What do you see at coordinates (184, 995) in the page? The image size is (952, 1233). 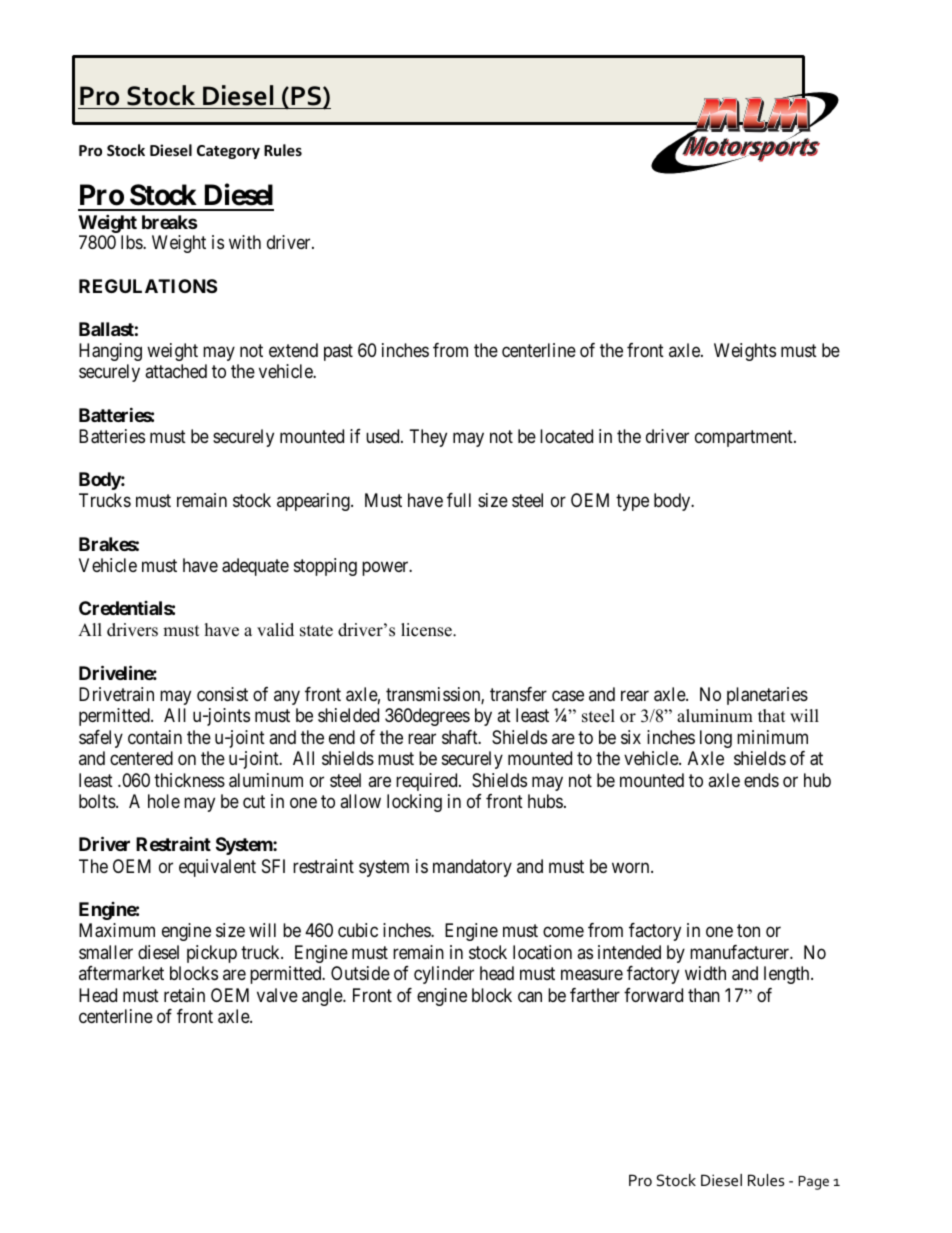 I see `retain` at bounding box center [184, 995].
